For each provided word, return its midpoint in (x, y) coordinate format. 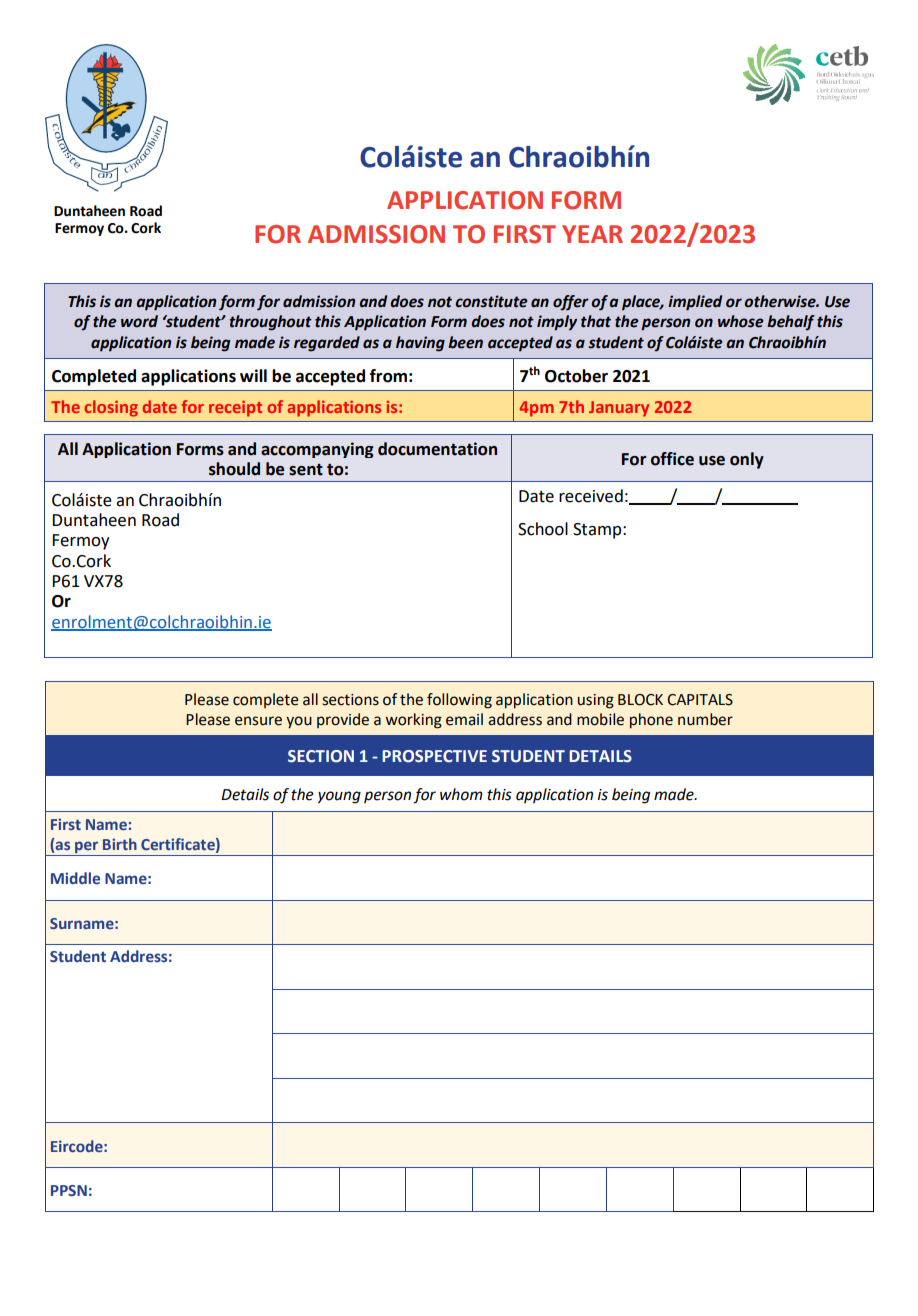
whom (461, 794)
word (139, 321)
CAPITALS (700, 700)
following (459, 701)
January (619, 409)
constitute (491, 301)
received (591, 496)
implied (695, 303)
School (543, 529)
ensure (258, 721)
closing (111, 408)
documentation (437, 449)
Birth (120, 844)
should (234, 469)
